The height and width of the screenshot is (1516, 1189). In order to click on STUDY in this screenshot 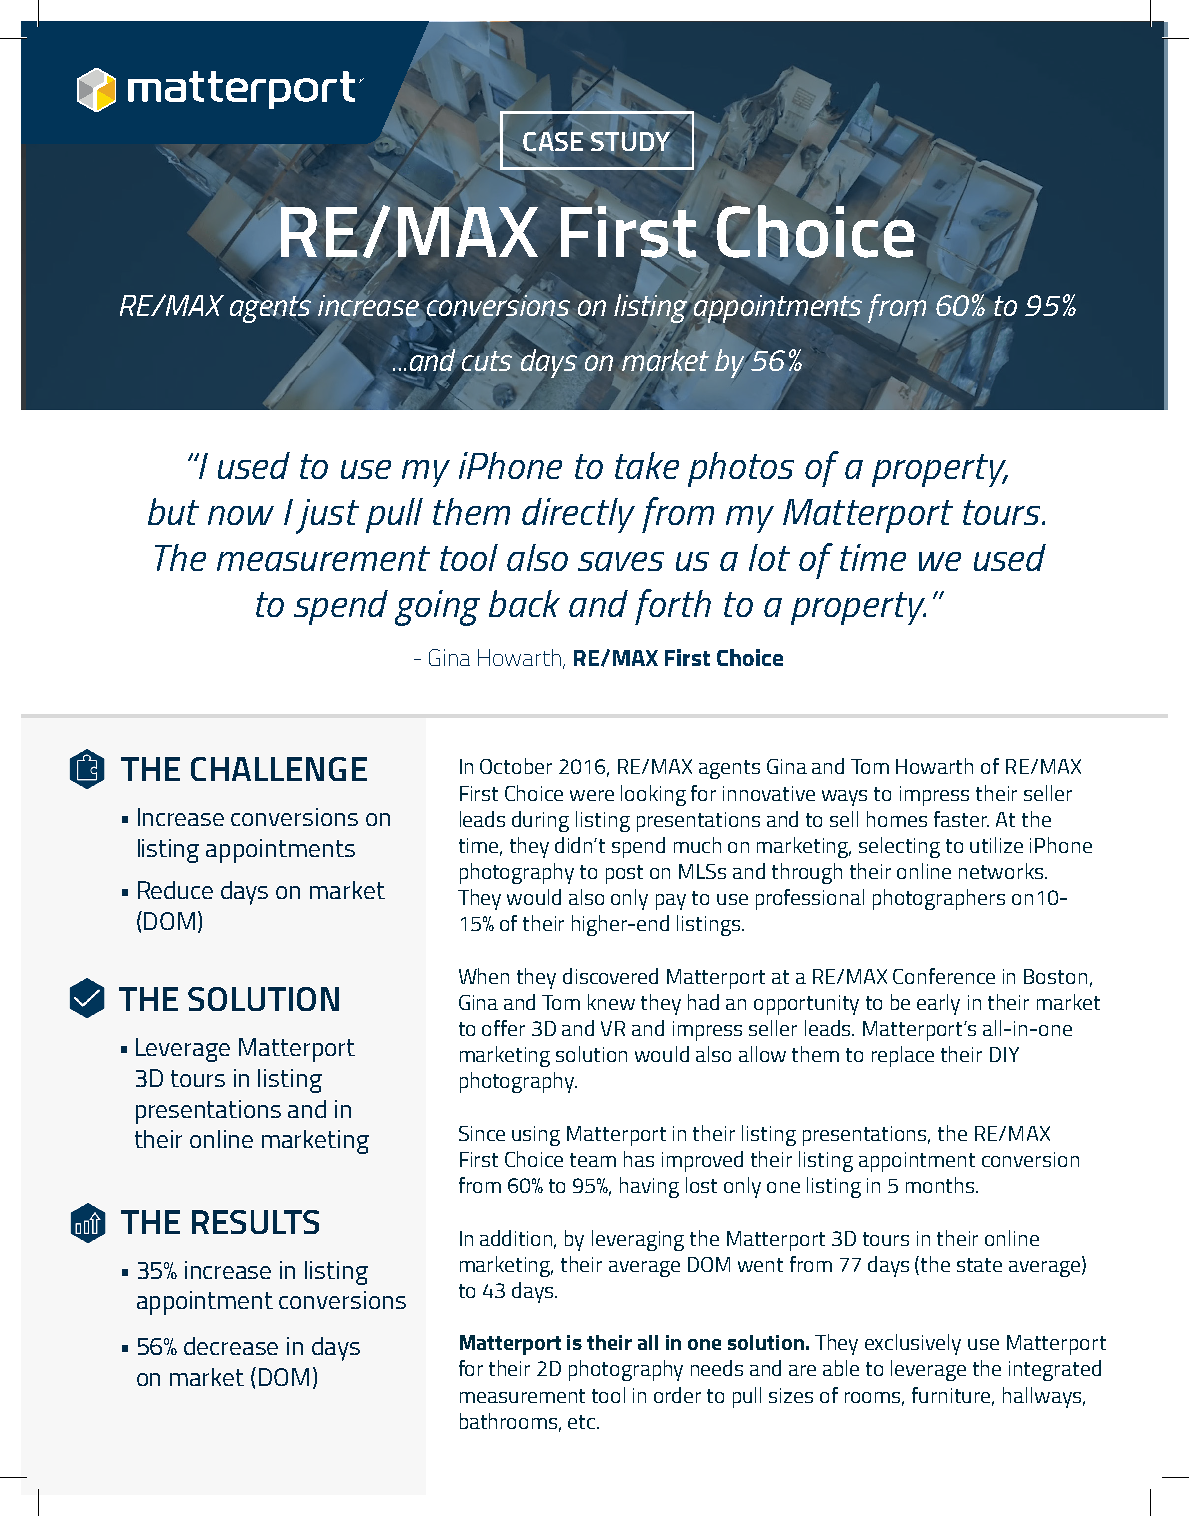, I will do `click(631, 141)`.
